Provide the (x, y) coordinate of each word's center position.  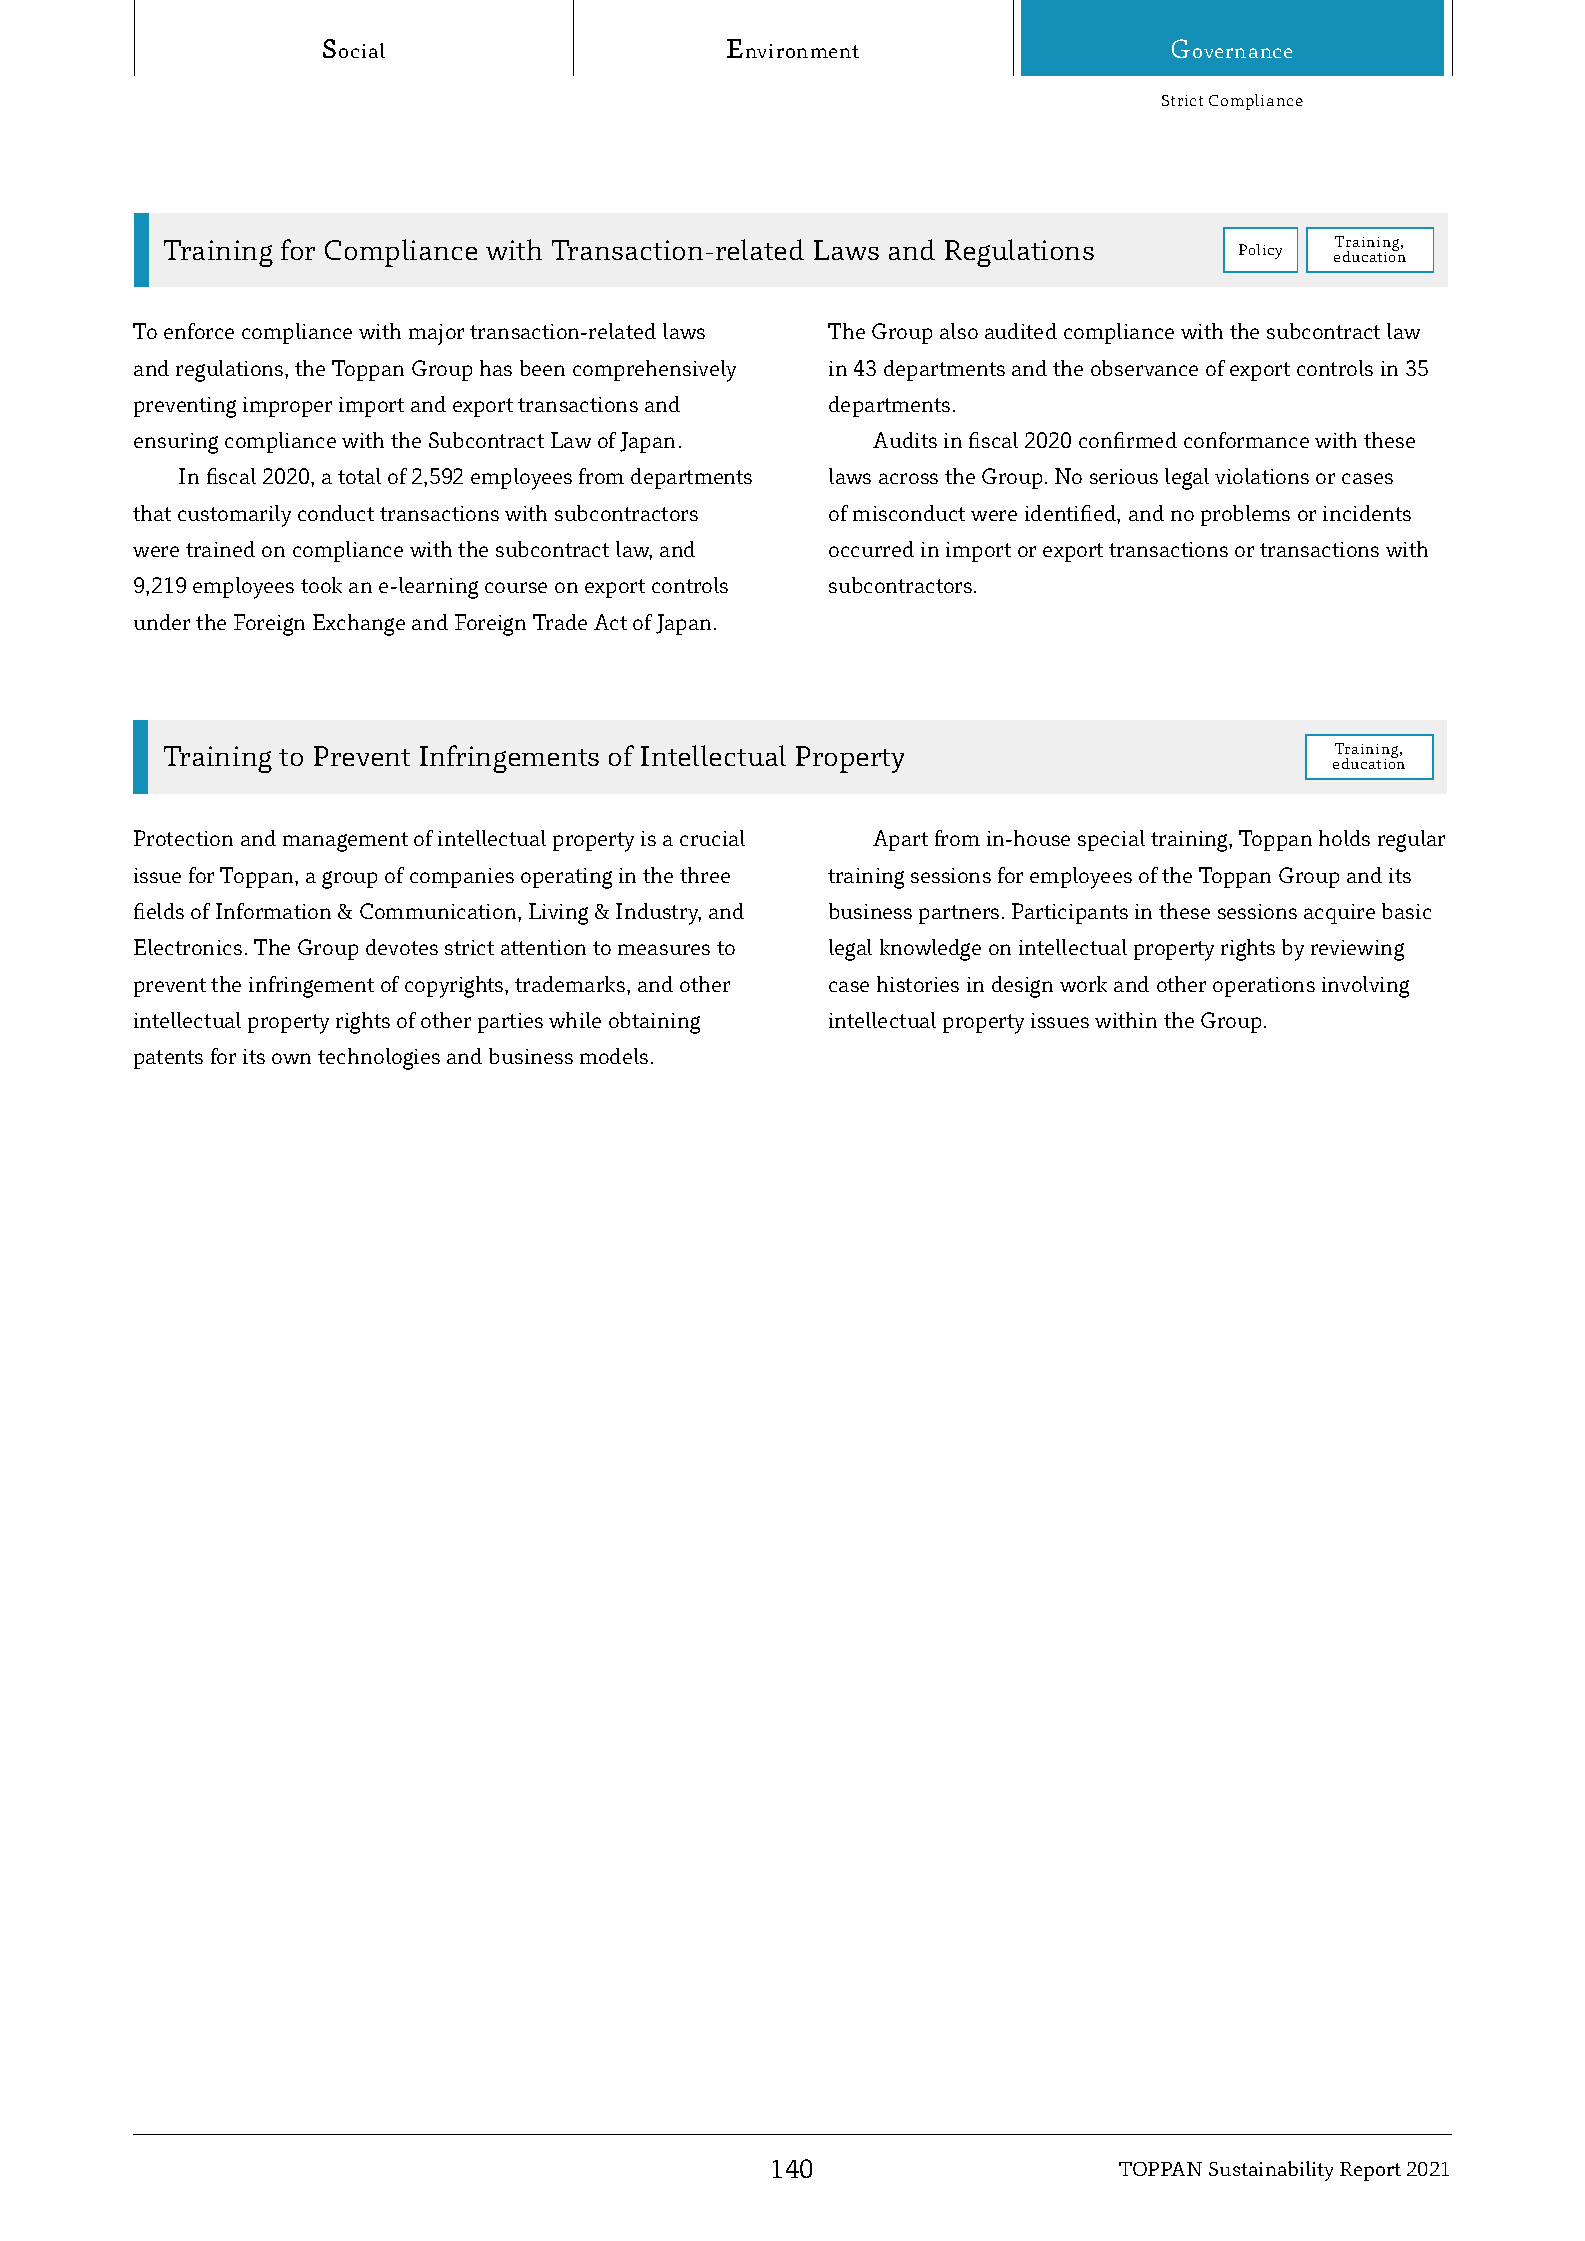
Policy (1260, 251)
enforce (199, 331)
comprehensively (654, 371)
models (614, 1056)
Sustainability (1271, 2171)
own (291, 1058)
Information (273, 911)
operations (1264, 987)
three (705, 875)
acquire (1339, 914)
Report (1370, 2171)
